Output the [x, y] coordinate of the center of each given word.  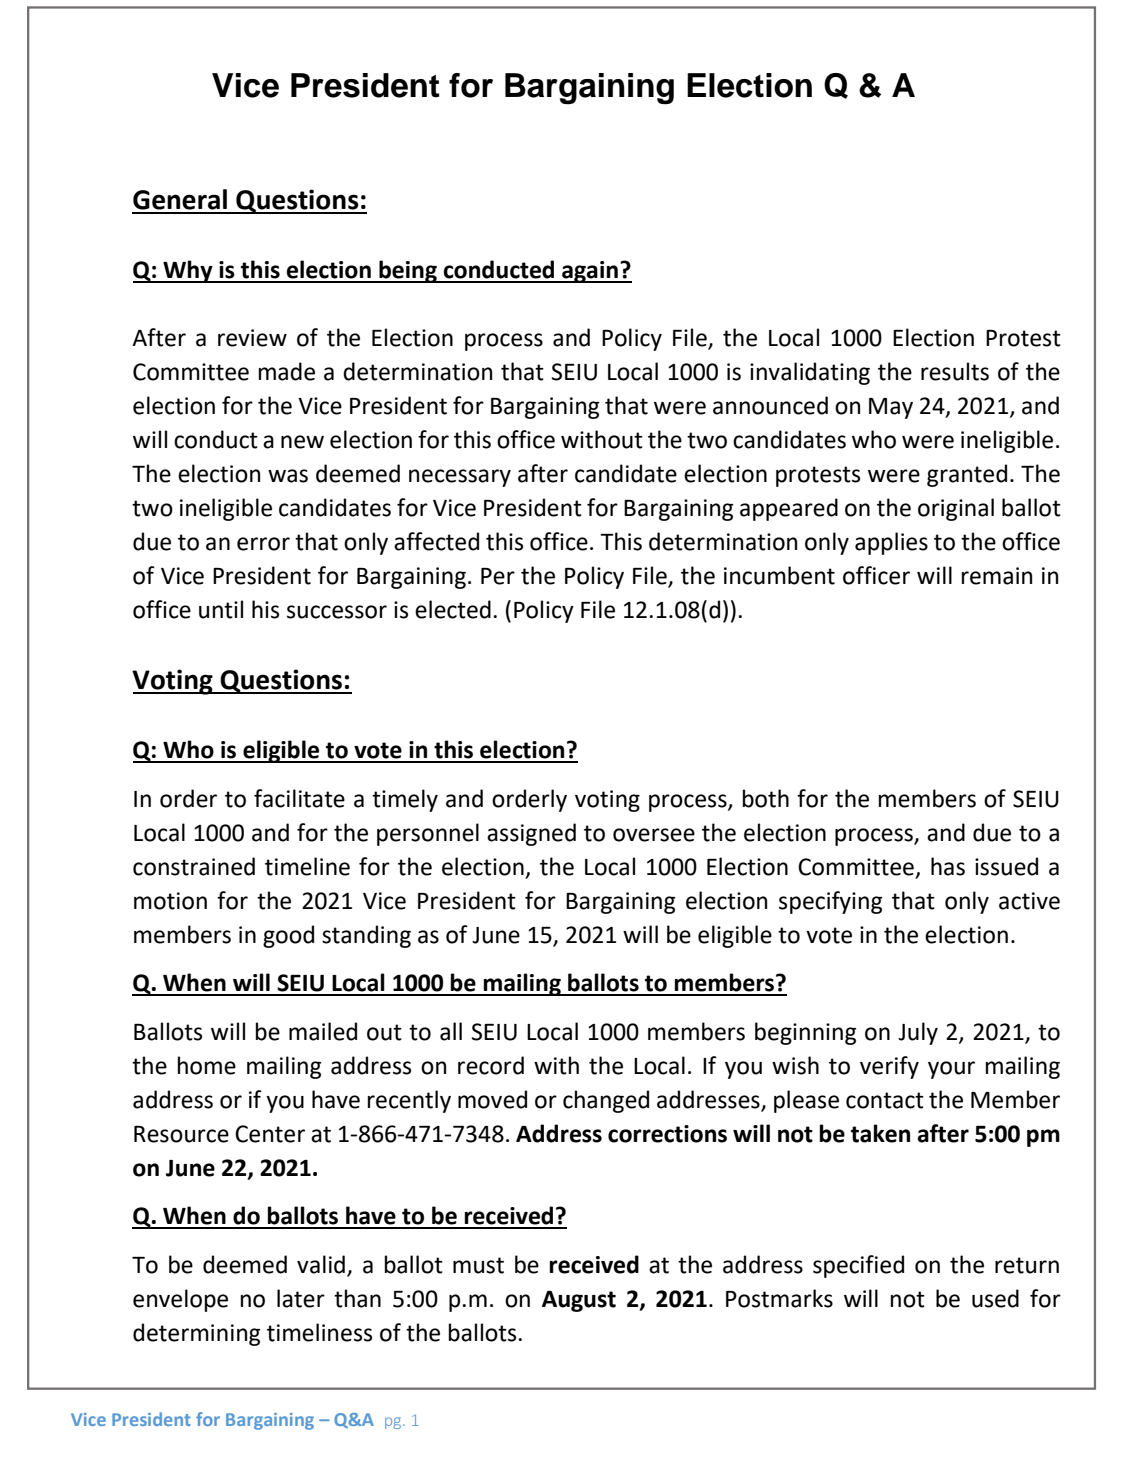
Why [188, 271]
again [590, 272]
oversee [654, 835]
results [955, 371]
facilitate [299, 798]
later [301, 1298]
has [948, 866]
